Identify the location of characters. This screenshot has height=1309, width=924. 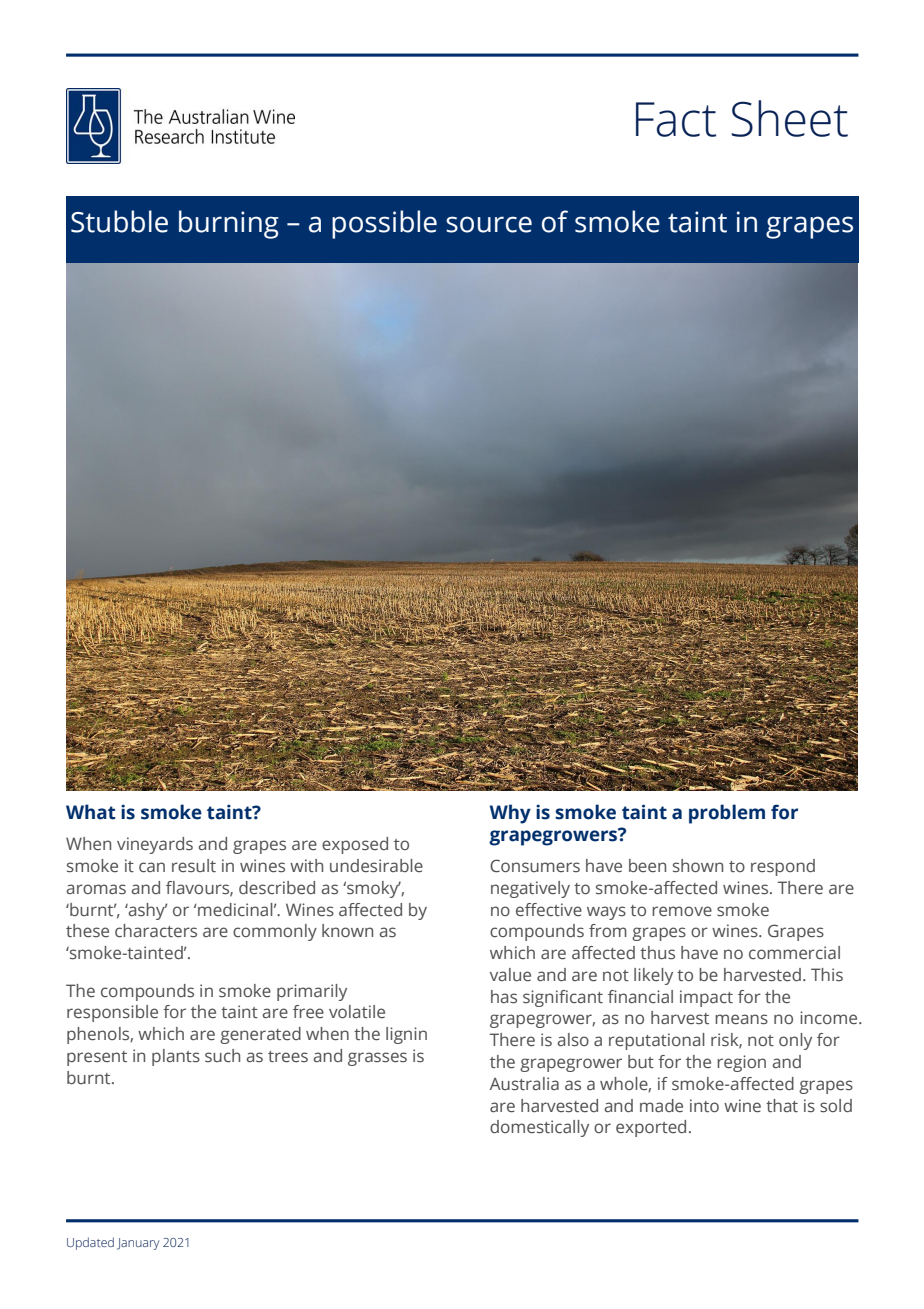
(156, 931).
